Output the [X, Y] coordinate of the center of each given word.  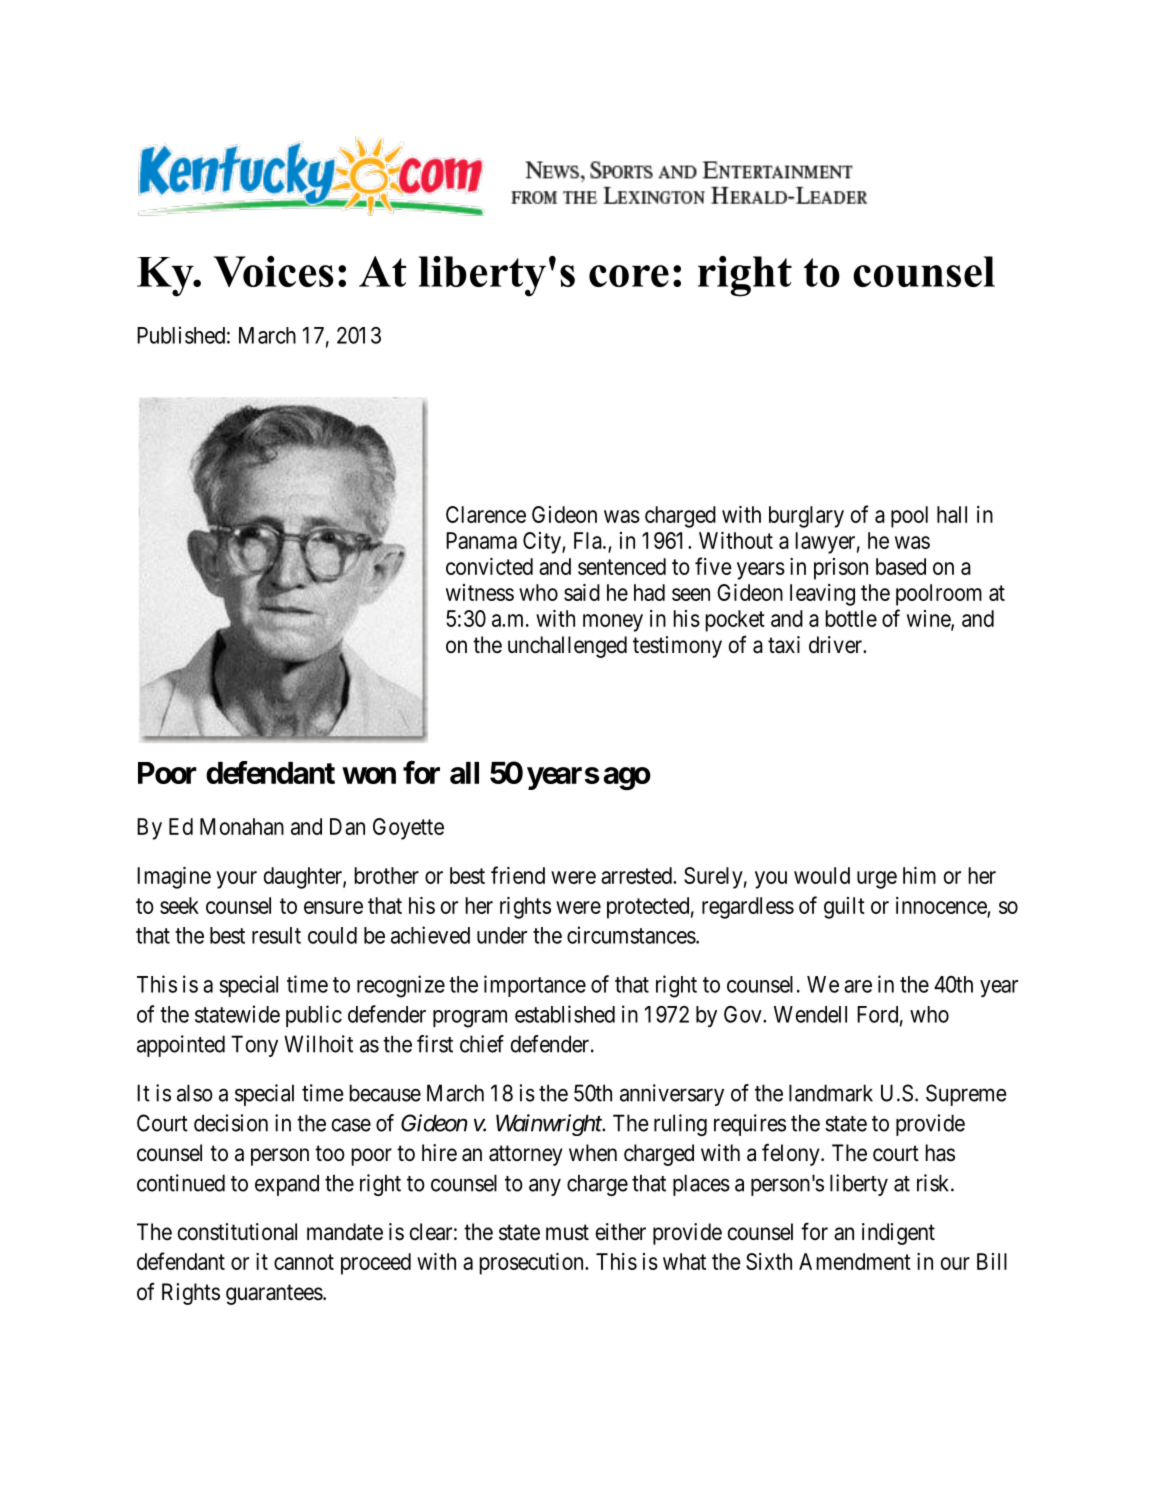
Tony [254, 1046]
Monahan [242, 826]
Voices [274, 271]
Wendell [810, 1014]
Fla [589, 540]
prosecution [532, 1264]
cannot [304, 1262]
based [901, 566]
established [565, 1014]
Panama [481, 540]
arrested [637, 875]
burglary [806, 517]
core [629, 276]
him [919, 875]
